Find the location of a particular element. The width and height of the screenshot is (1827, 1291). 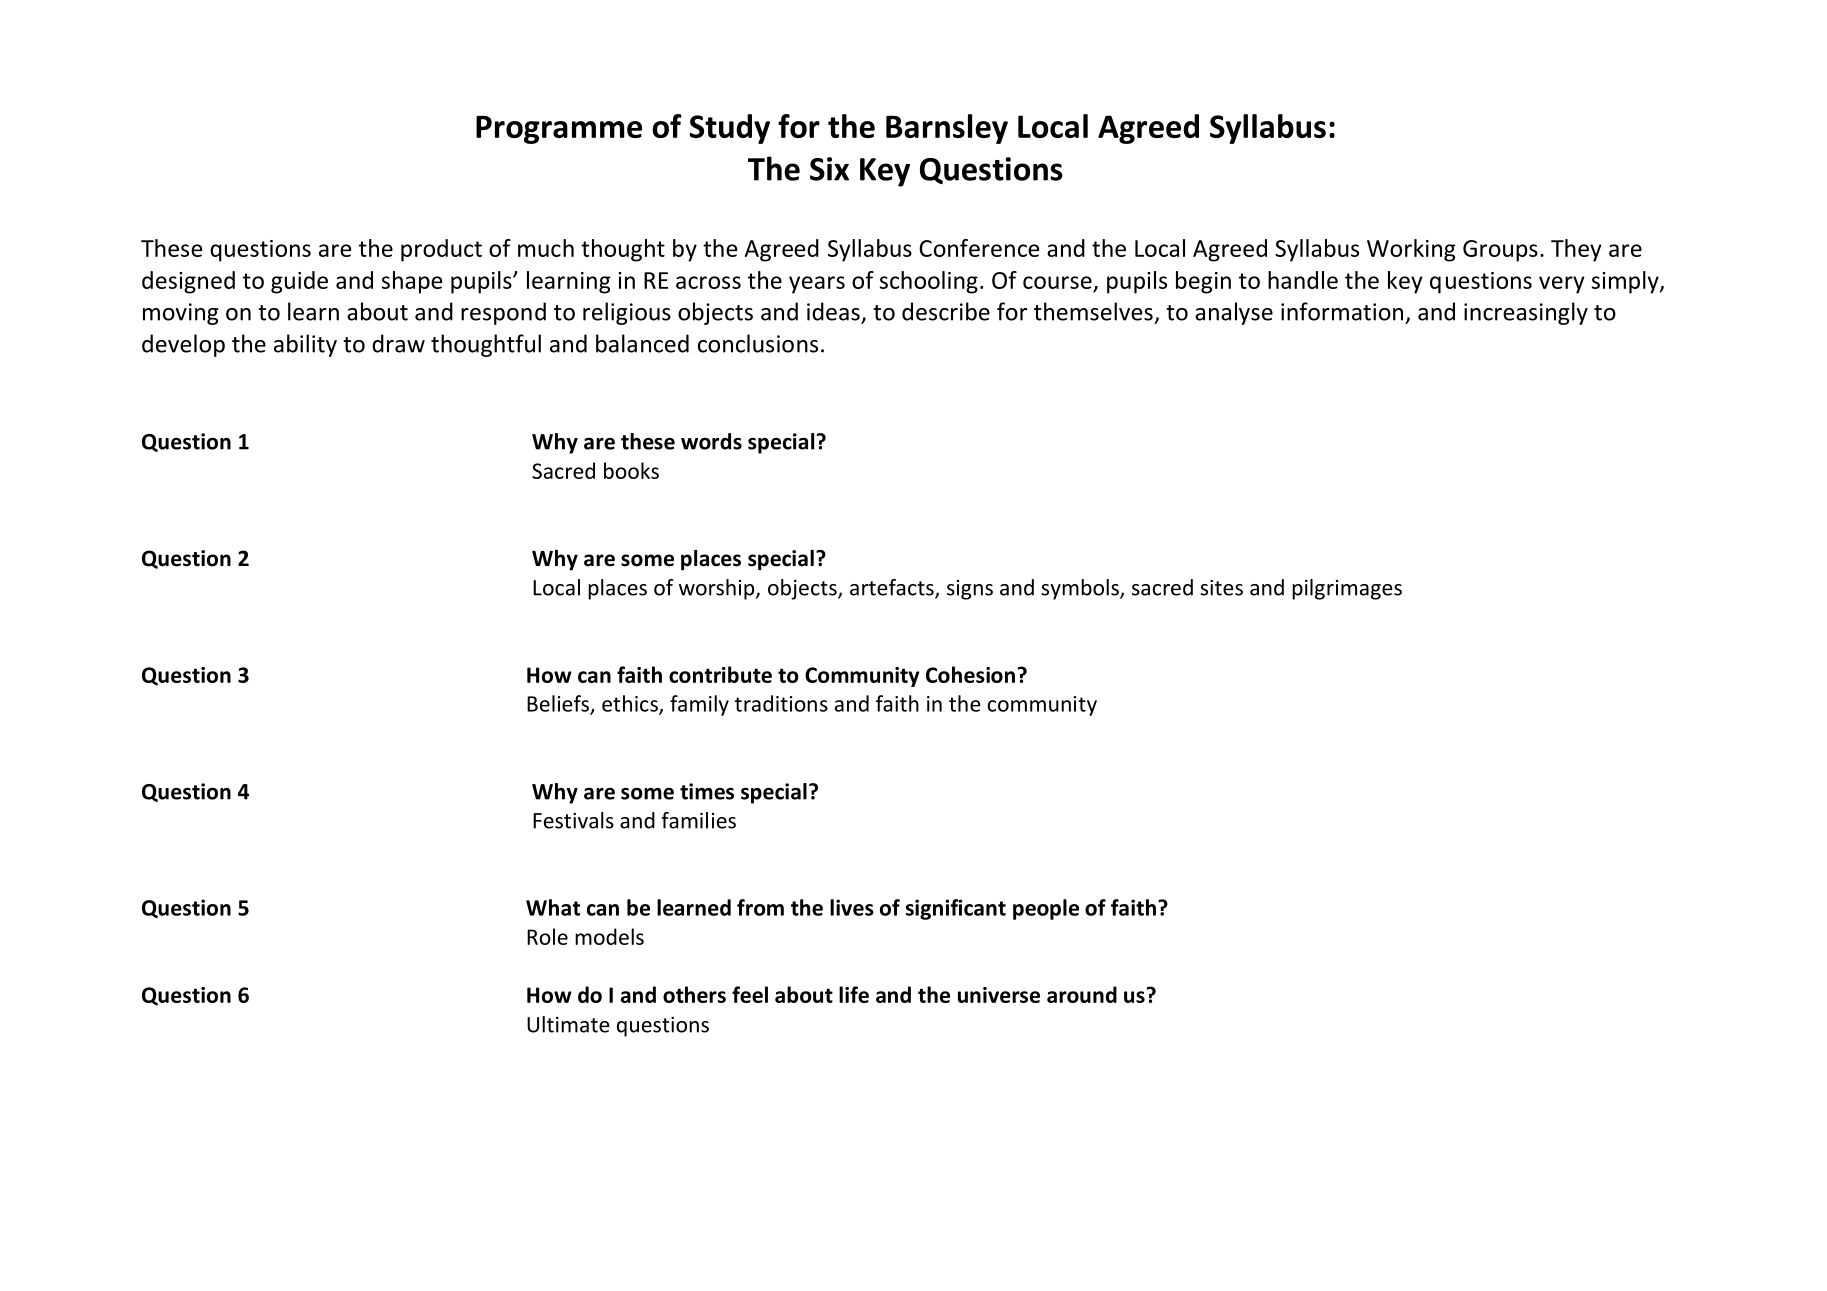

Ultimate is located at coordinates (568, 1024).
